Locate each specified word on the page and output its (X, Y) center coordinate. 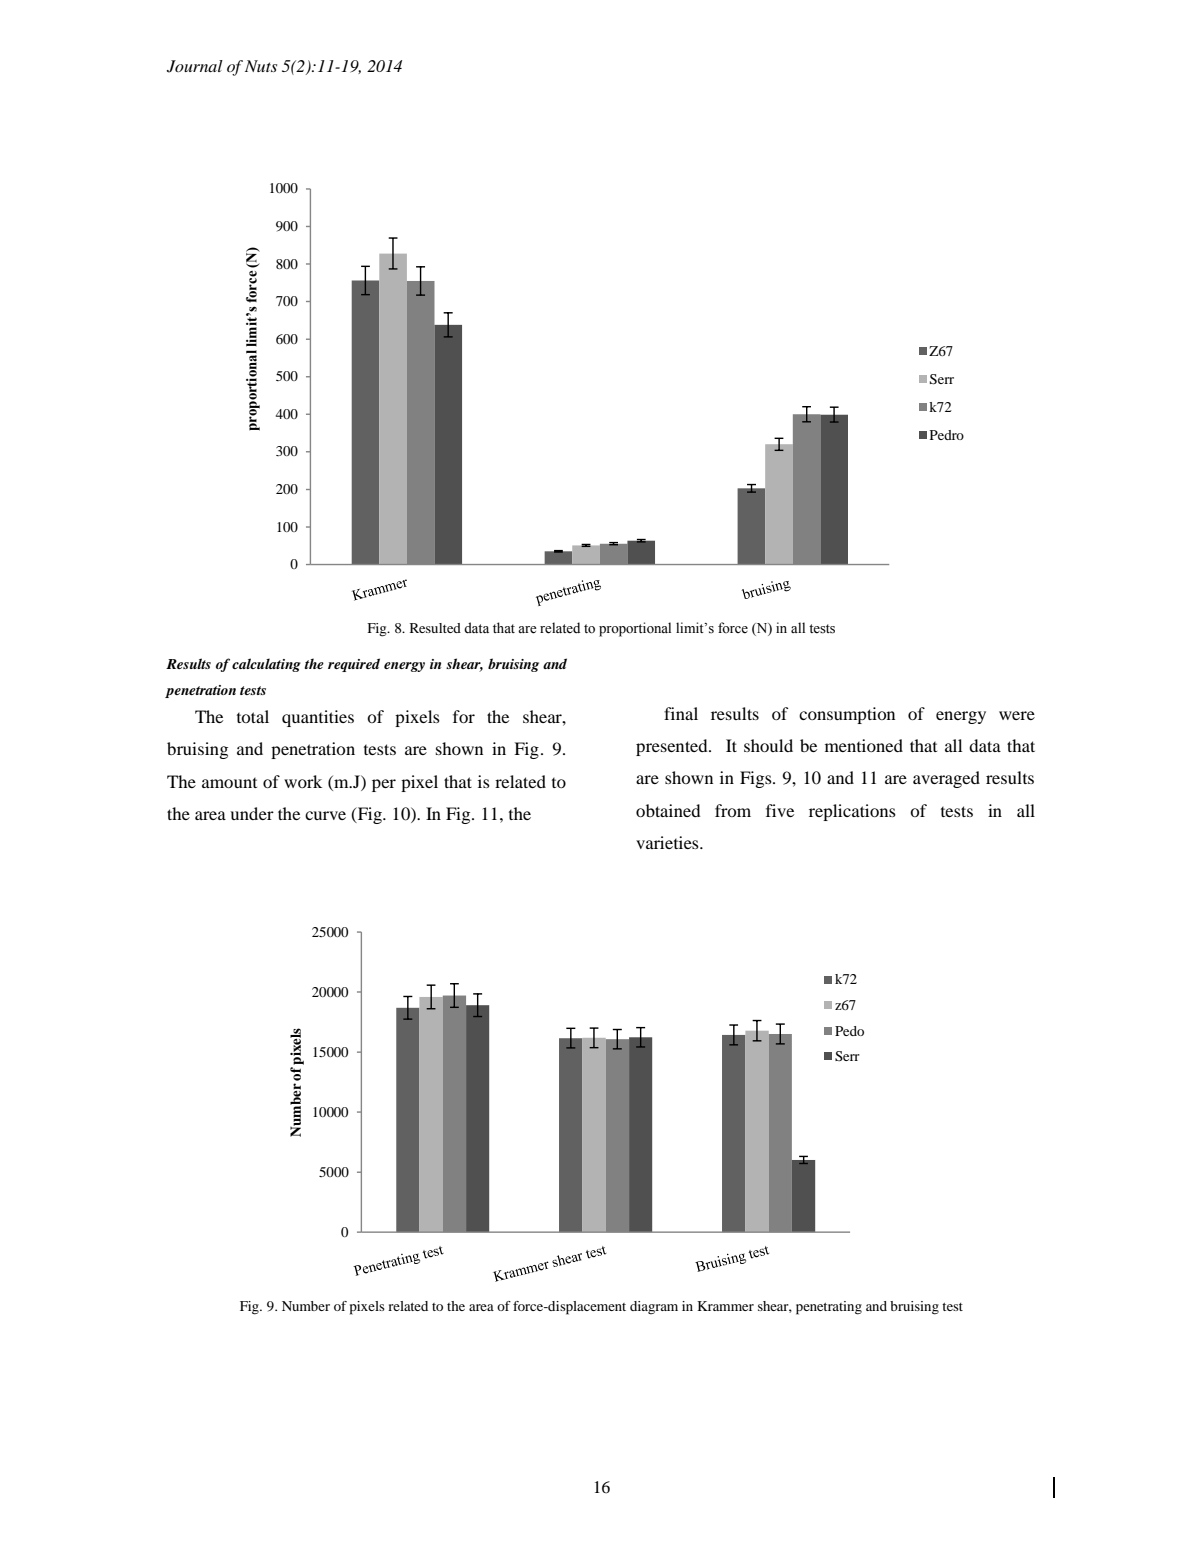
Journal (195, 66)
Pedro (947, 435)
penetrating (829, 1308)
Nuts (261, 66)
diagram (654, 1308)
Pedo (849, 1031)
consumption (847, 715)
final (681, 713)
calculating (266, 665)
